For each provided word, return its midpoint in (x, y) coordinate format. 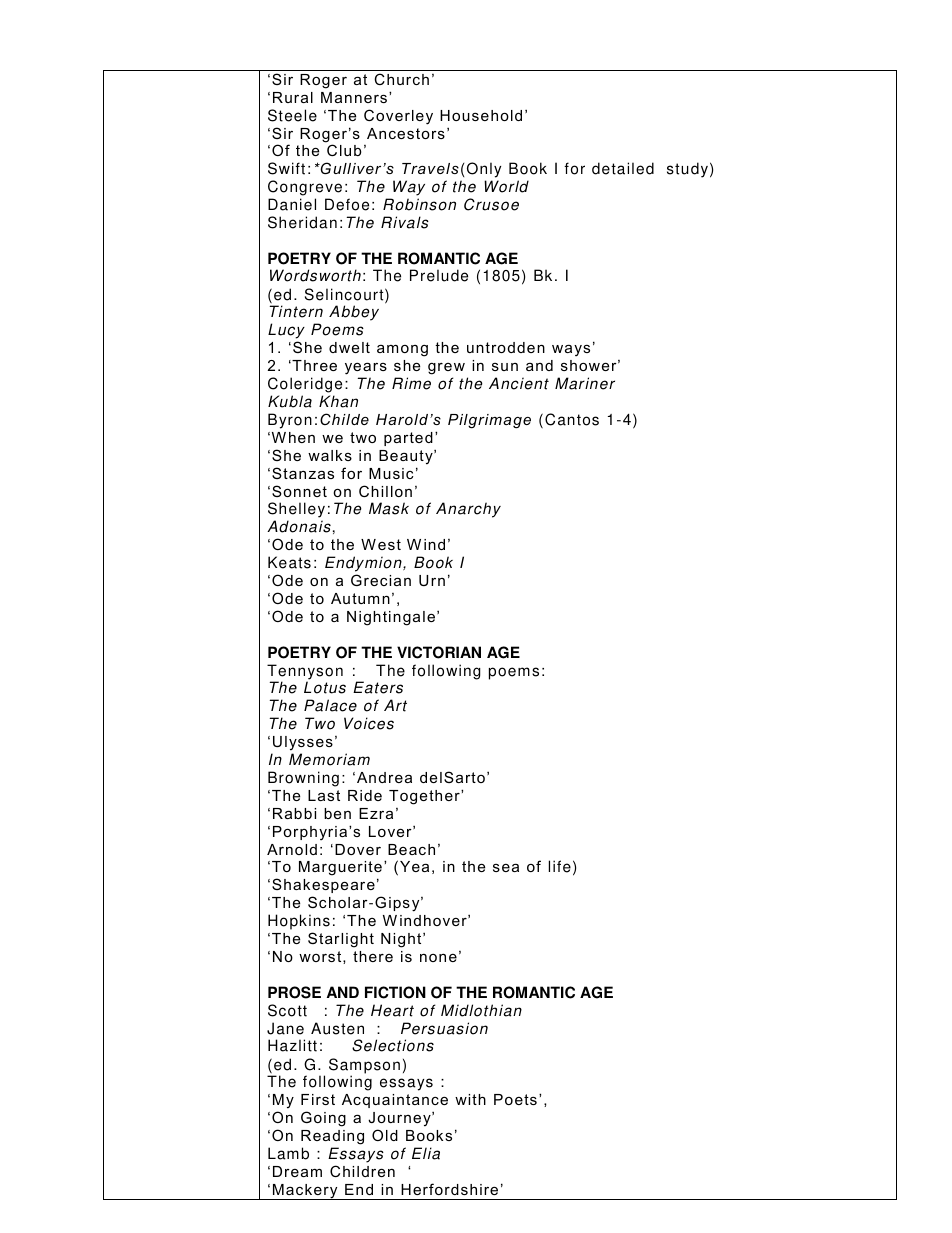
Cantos (572, 419)
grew (446, 369)
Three (313, 365)
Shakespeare (323, 885)
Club (344, 150)
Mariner (585, 383)
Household (481, 115)
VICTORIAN (439, 652)
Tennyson (305, 673)
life (560, 866)
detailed (623, 168)
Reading (332, 1137)
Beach (411, 849)
